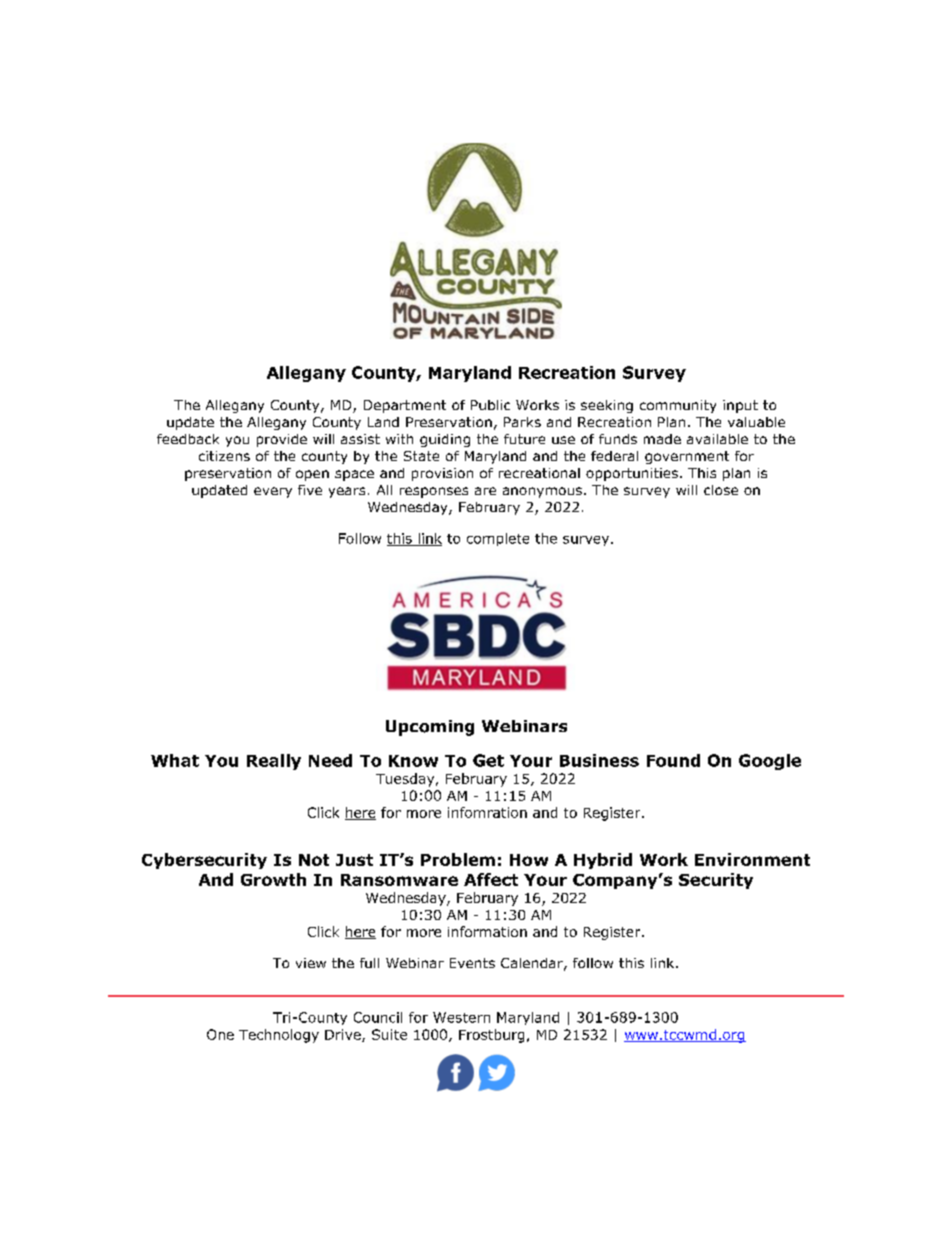  I want to click on Public, so click(490, 405).
